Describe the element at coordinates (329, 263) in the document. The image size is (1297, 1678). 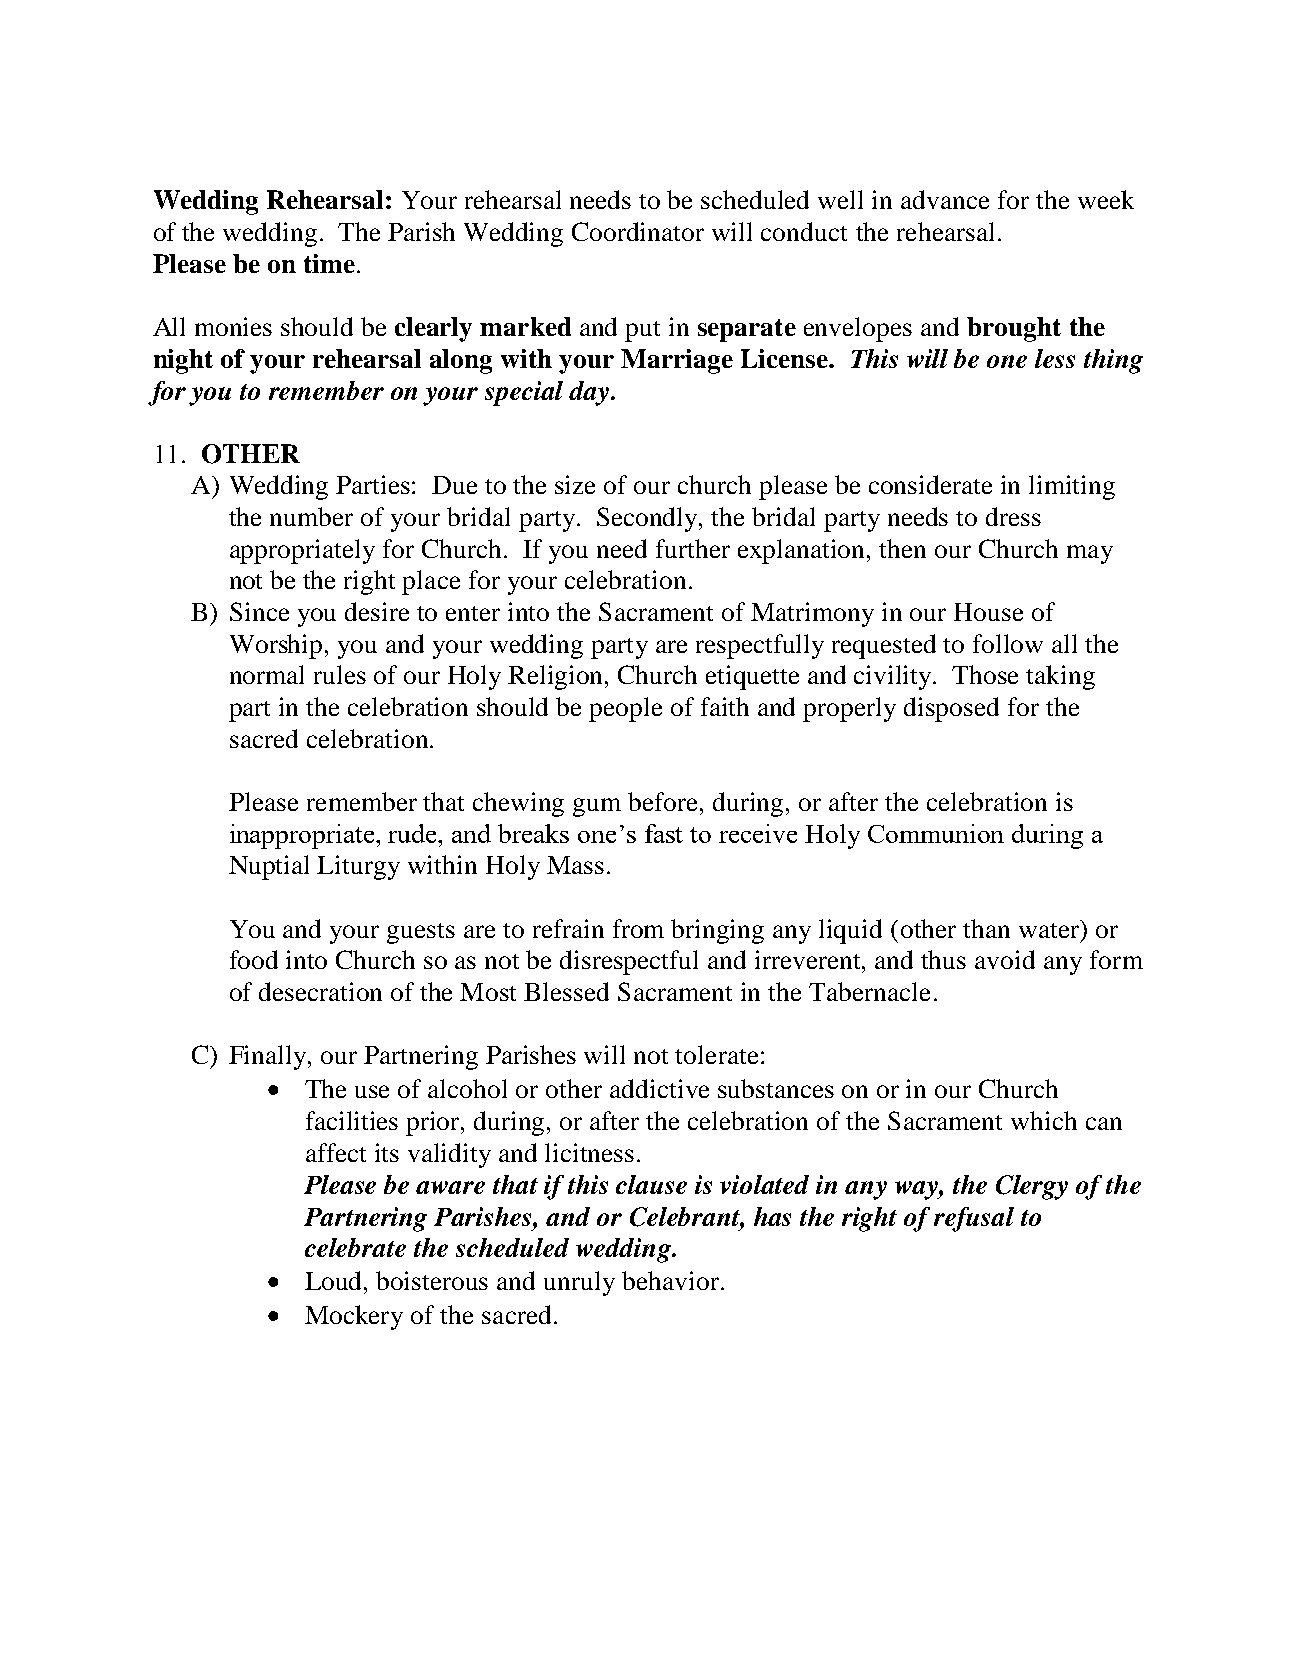
I see `time` at that location.
